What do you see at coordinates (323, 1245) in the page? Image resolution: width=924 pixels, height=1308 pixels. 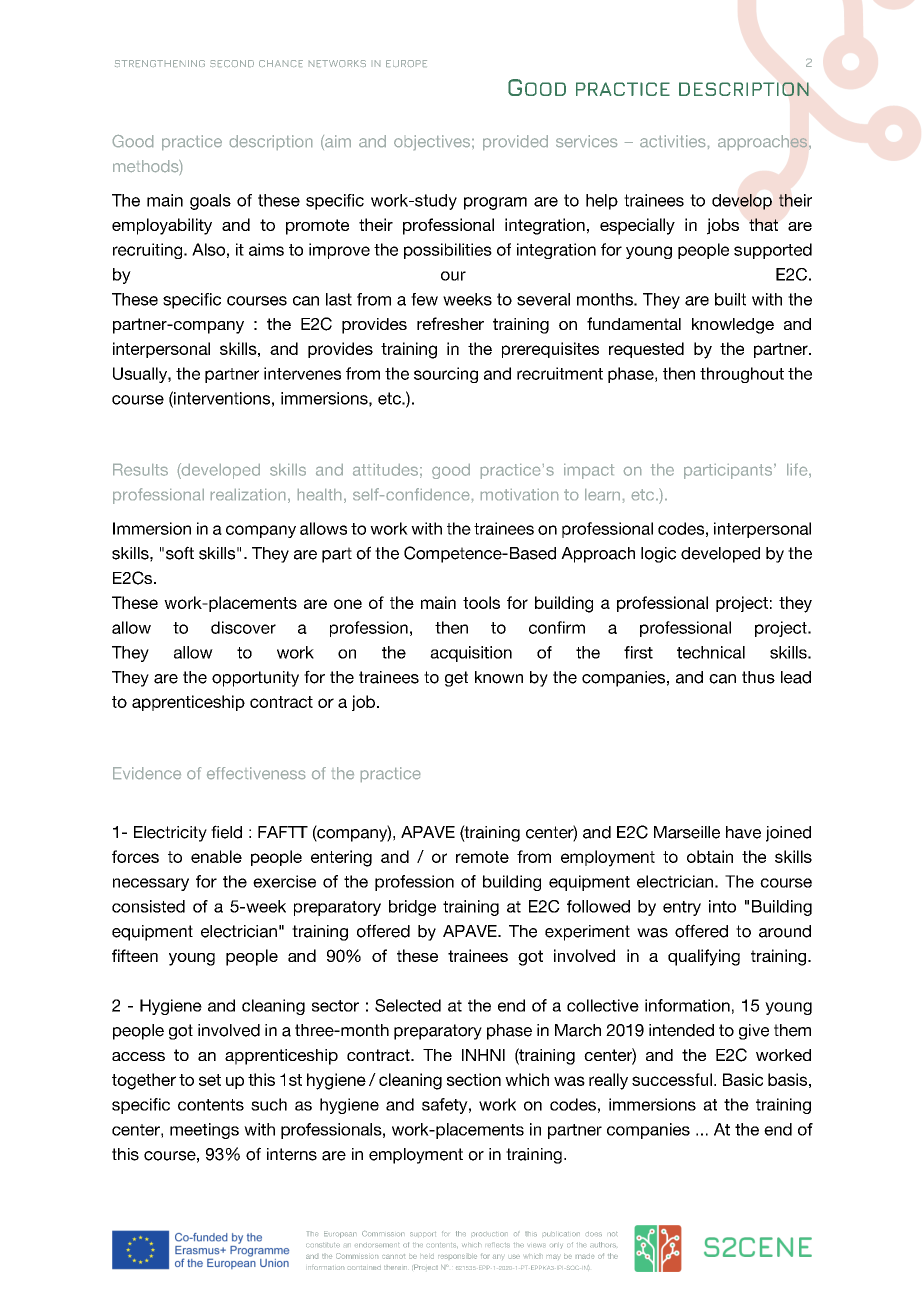 I see `constitute` at bounding box center [323, 1245].
